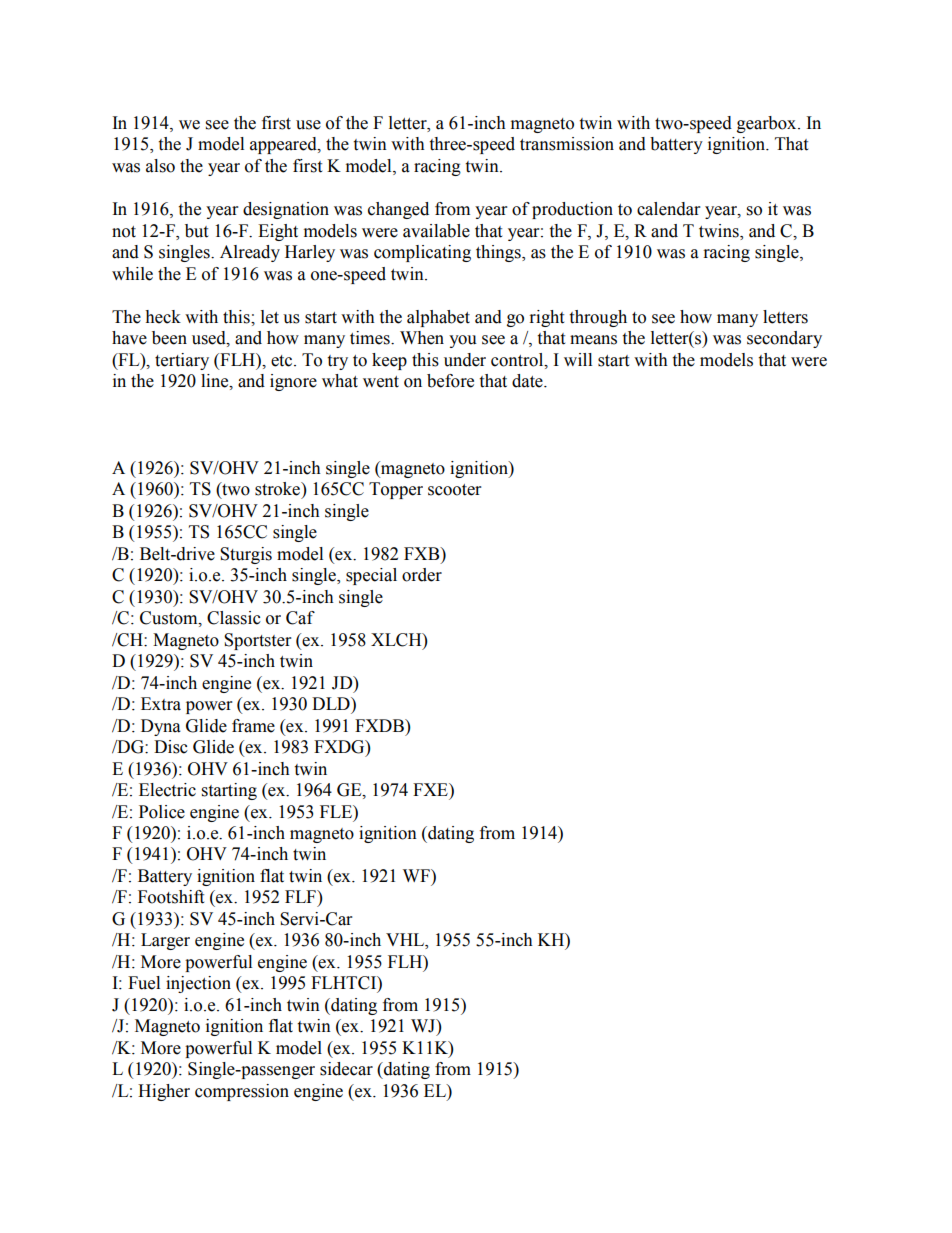 Image resolution: width=952 pixels, height=1233 pixels. What do you see at coordinates (171, 747) in the screenshot?
I see `Disc` at bounding box center [171, 747].
